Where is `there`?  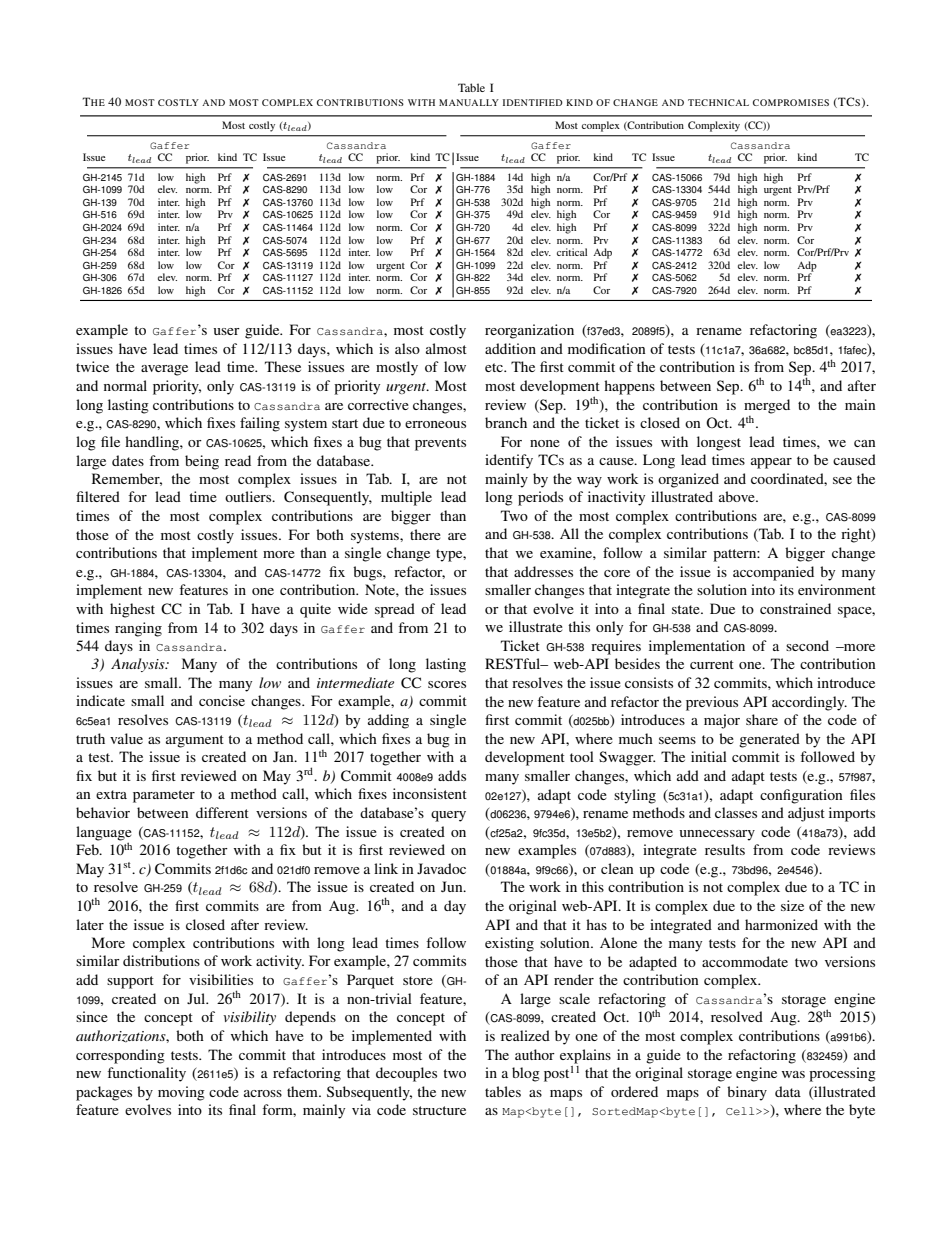 there is located at coordinates (425, 534).
